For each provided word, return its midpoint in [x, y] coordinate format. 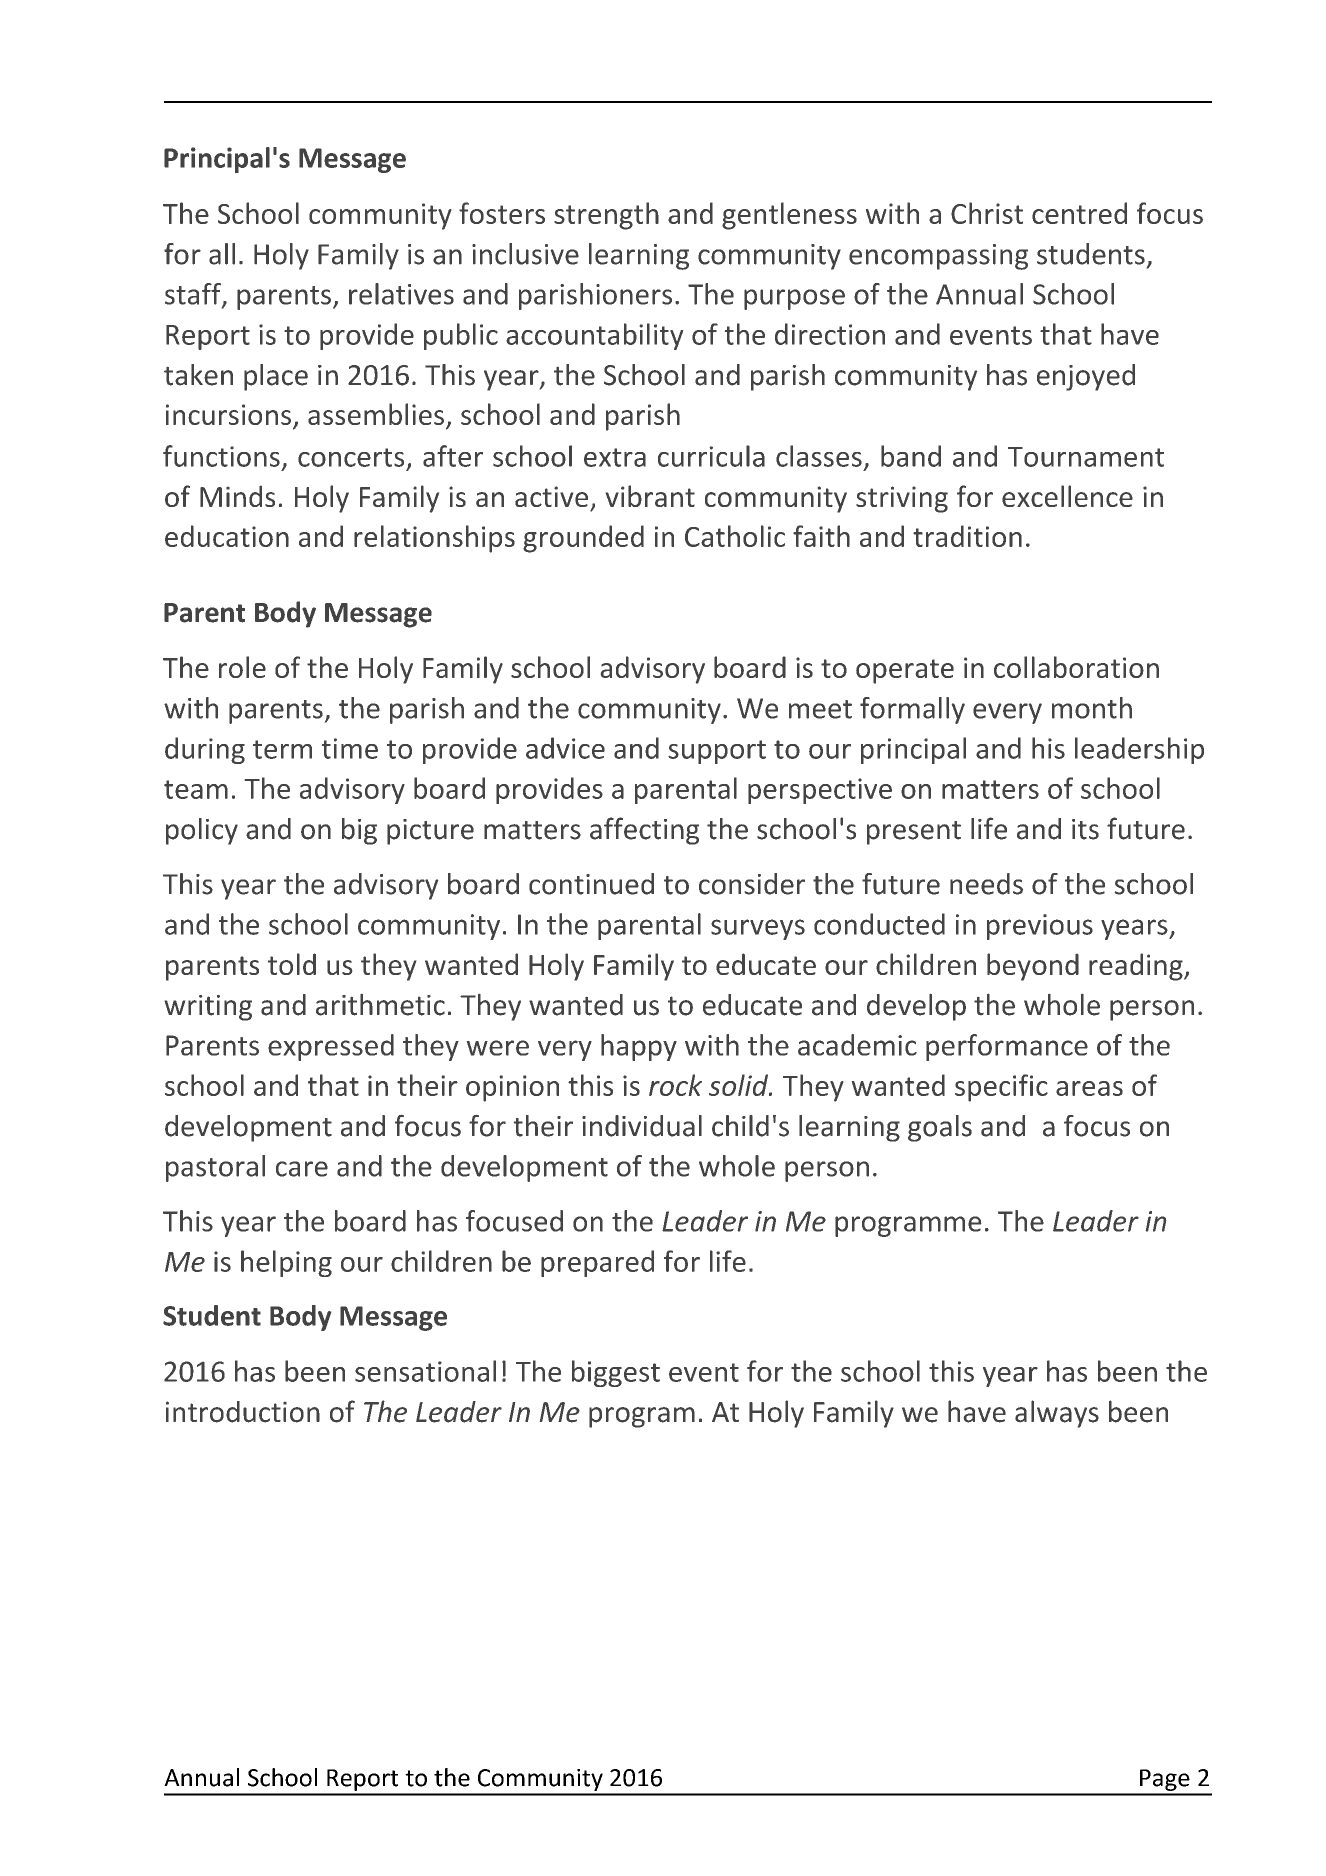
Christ [987, 213]
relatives [401, 294]
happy [639, 1047]
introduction [243, 1412]
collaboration [1076, 667]
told [292, 964]
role [242, 667]
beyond [1033, 967]
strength [606, 216]
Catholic [735, 536]
